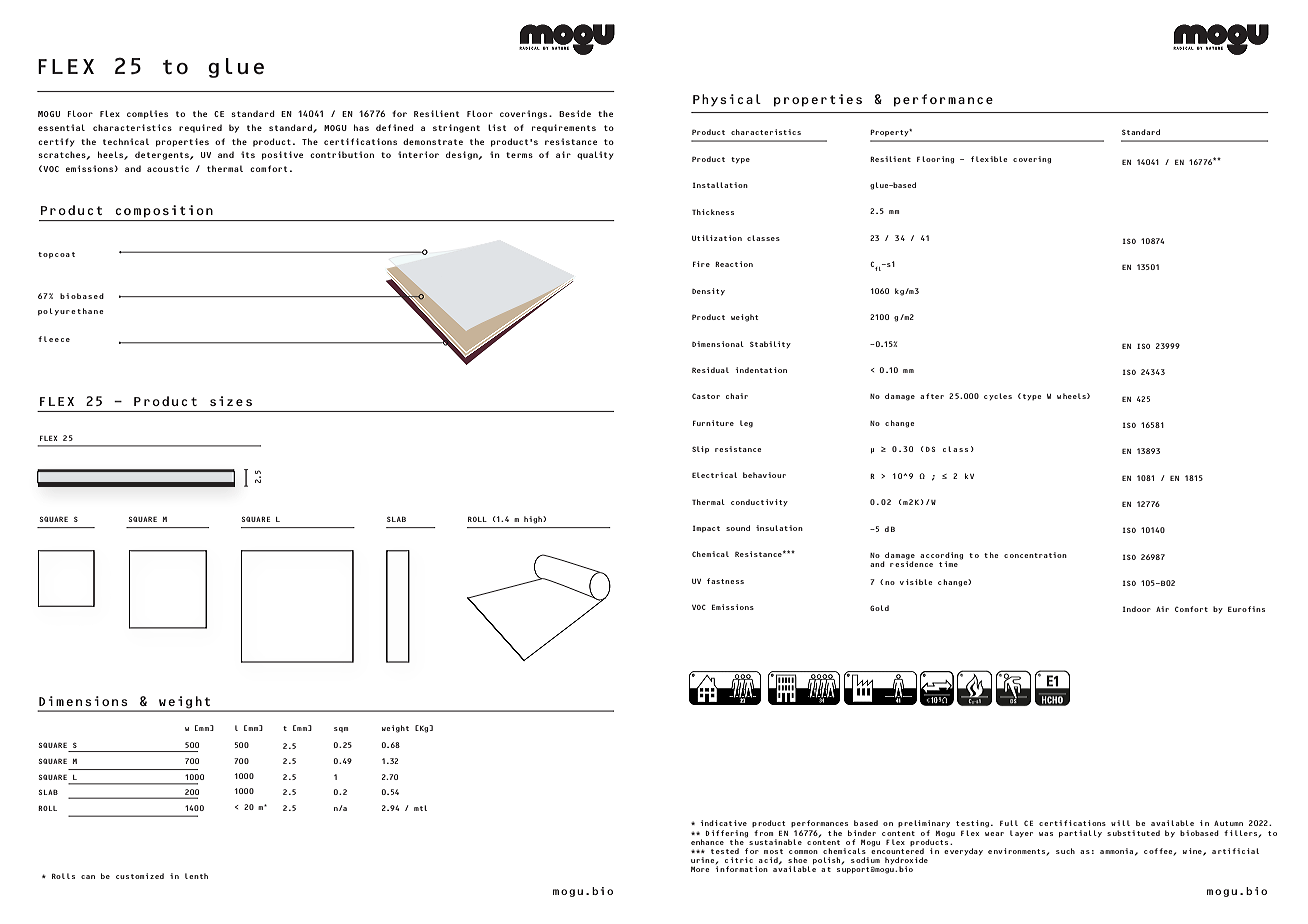 The height and width of the screenshot is (924, 1308). I want to click on Beside, so click(575, 113).
